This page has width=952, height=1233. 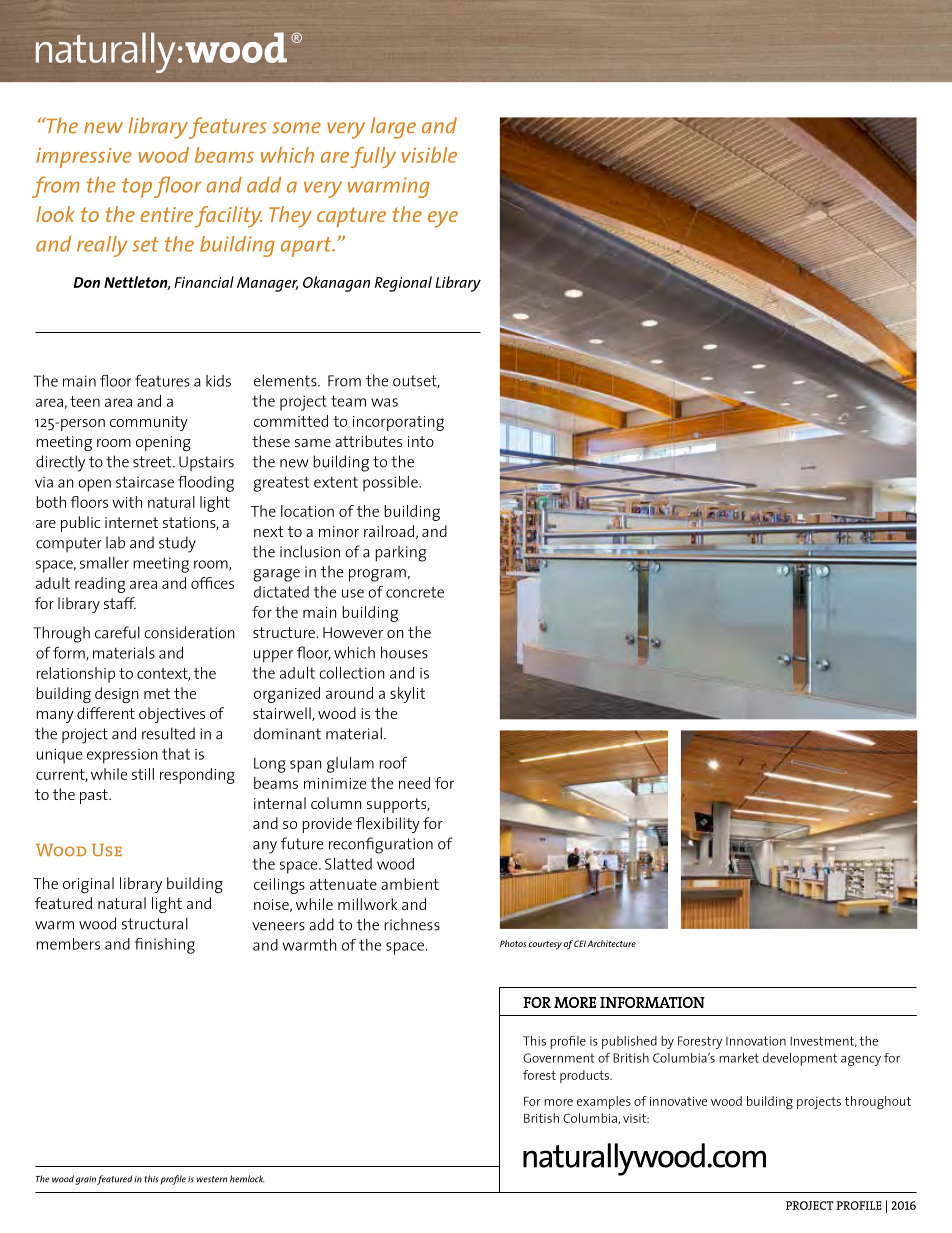 What do you see at coordinates (137, 188) in the page?
I see `top` at bounding box center [137, 188].
